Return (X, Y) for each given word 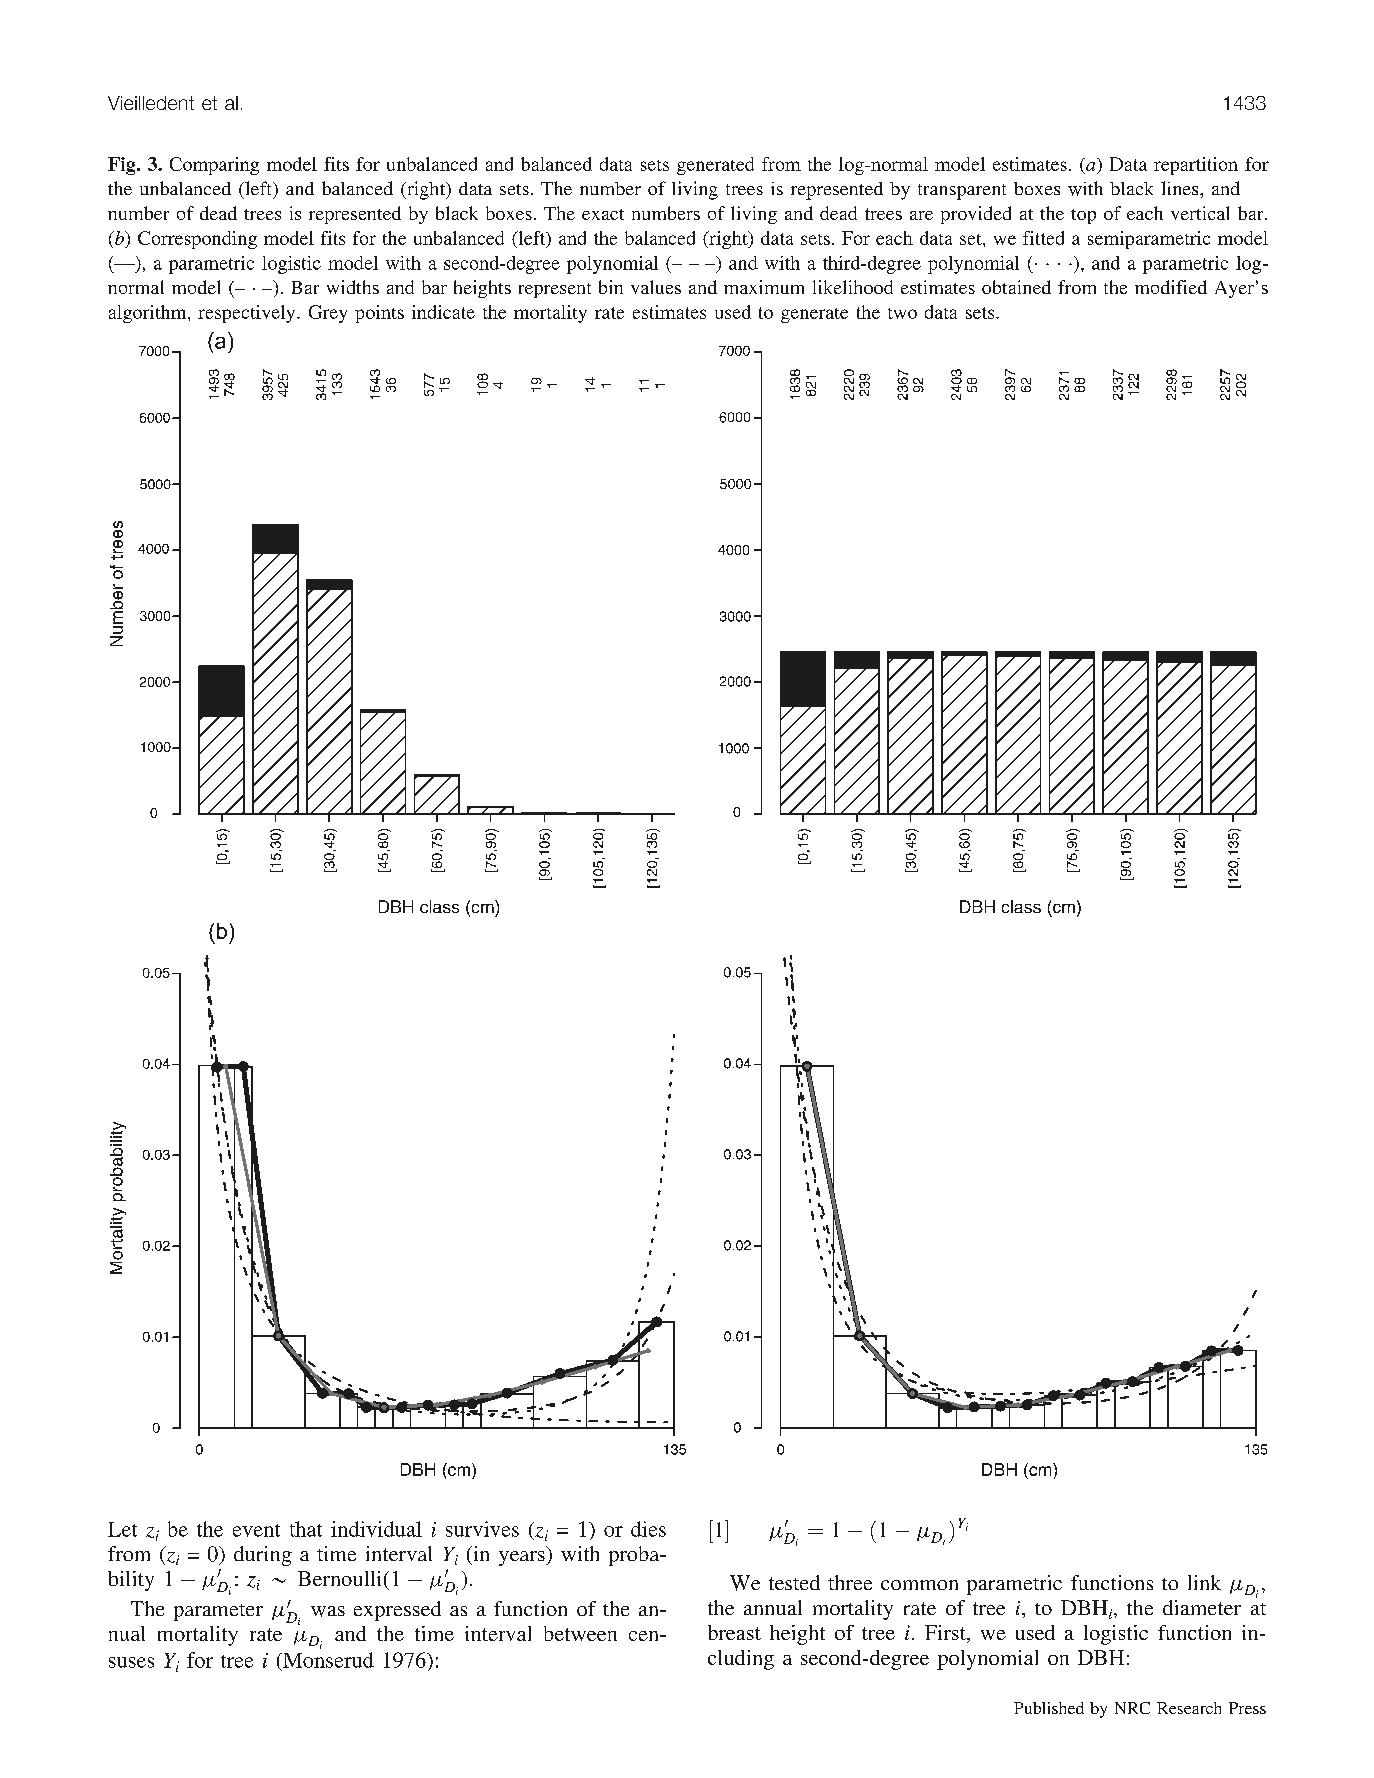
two (902, 313)
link (1204, 1582)
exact (603, 214)
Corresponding (197, 240)
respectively (248, 314)
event (256, 1530)
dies (648, 1529)
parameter (218, 1612)
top (1083, 216)
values (656, 287)
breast (734, 1632)
